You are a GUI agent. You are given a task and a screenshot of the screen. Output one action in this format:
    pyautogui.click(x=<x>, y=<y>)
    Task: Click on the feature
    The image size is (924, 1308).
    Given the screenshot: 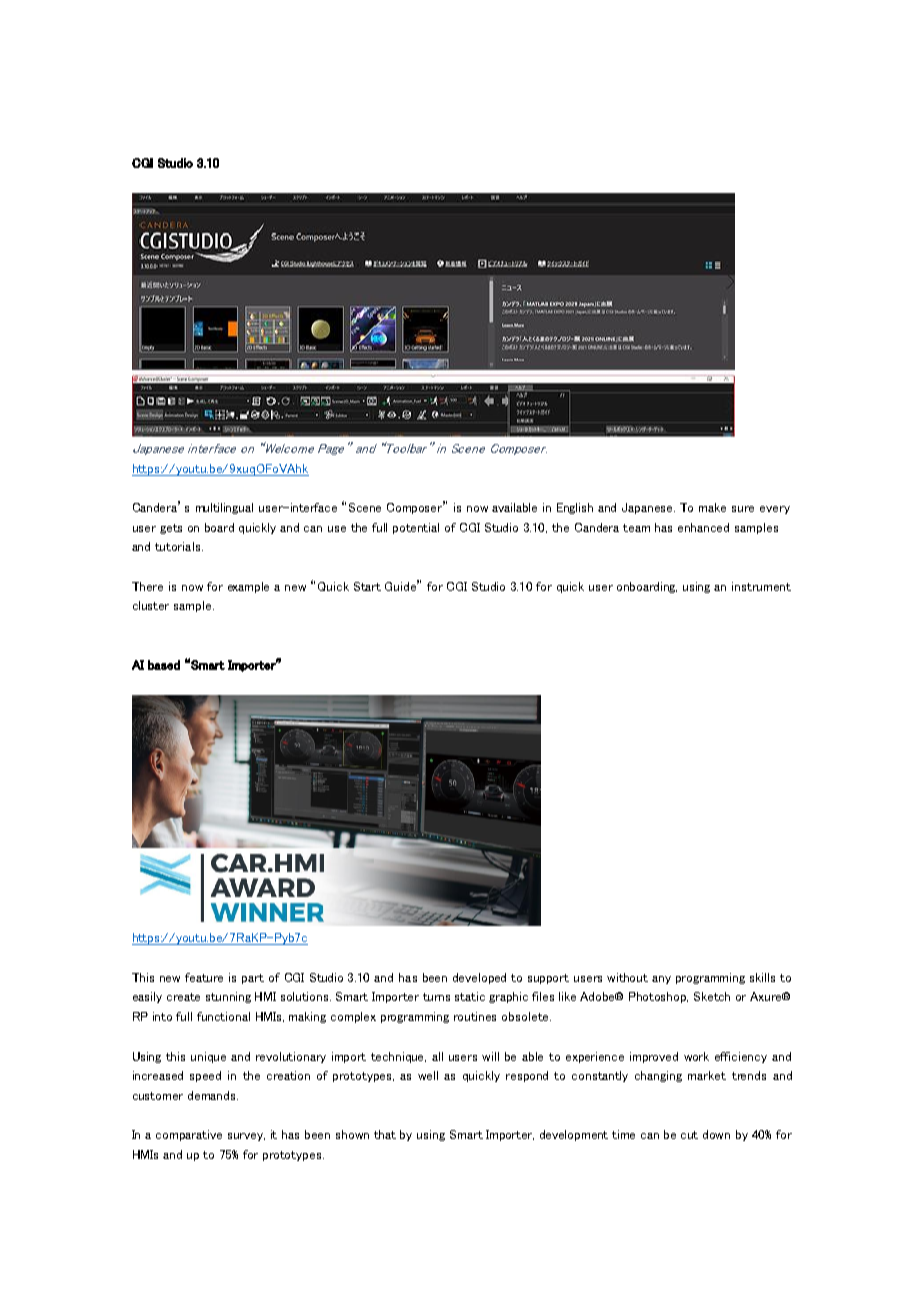 What is the action you would take?
    pyautogui.click(x=204, y=977)
